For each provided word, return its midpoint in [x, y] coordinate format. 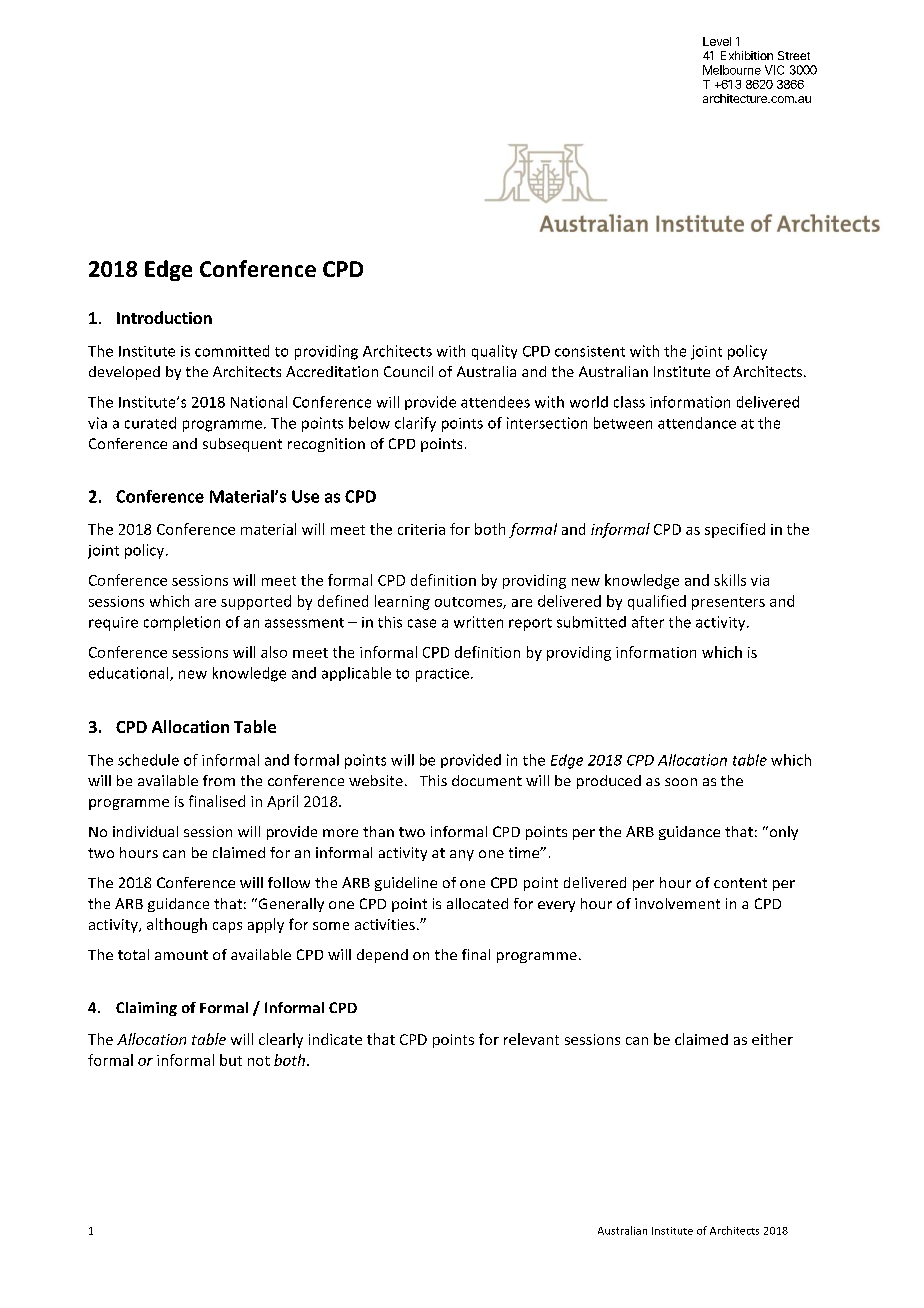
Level [717, 41]
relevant [531, 1039]
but [231, 1060]
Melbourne [732, 70]
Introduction [164, 317]
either [772, 1039]
